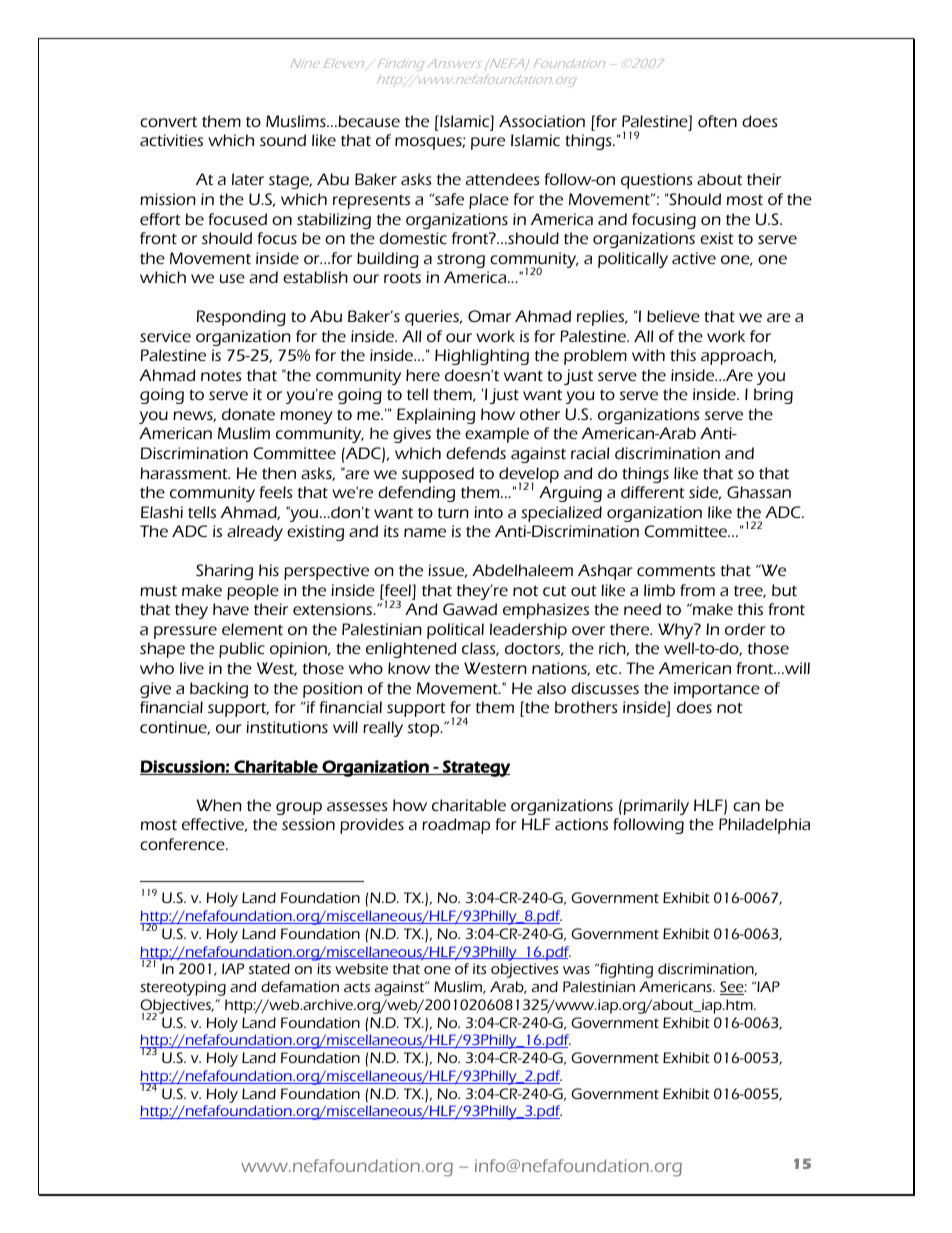 The width and height of the screenshot is (952, 1233). Describe the element at coordinates (248, 179) in the screenshot. I see `later` at that location.
